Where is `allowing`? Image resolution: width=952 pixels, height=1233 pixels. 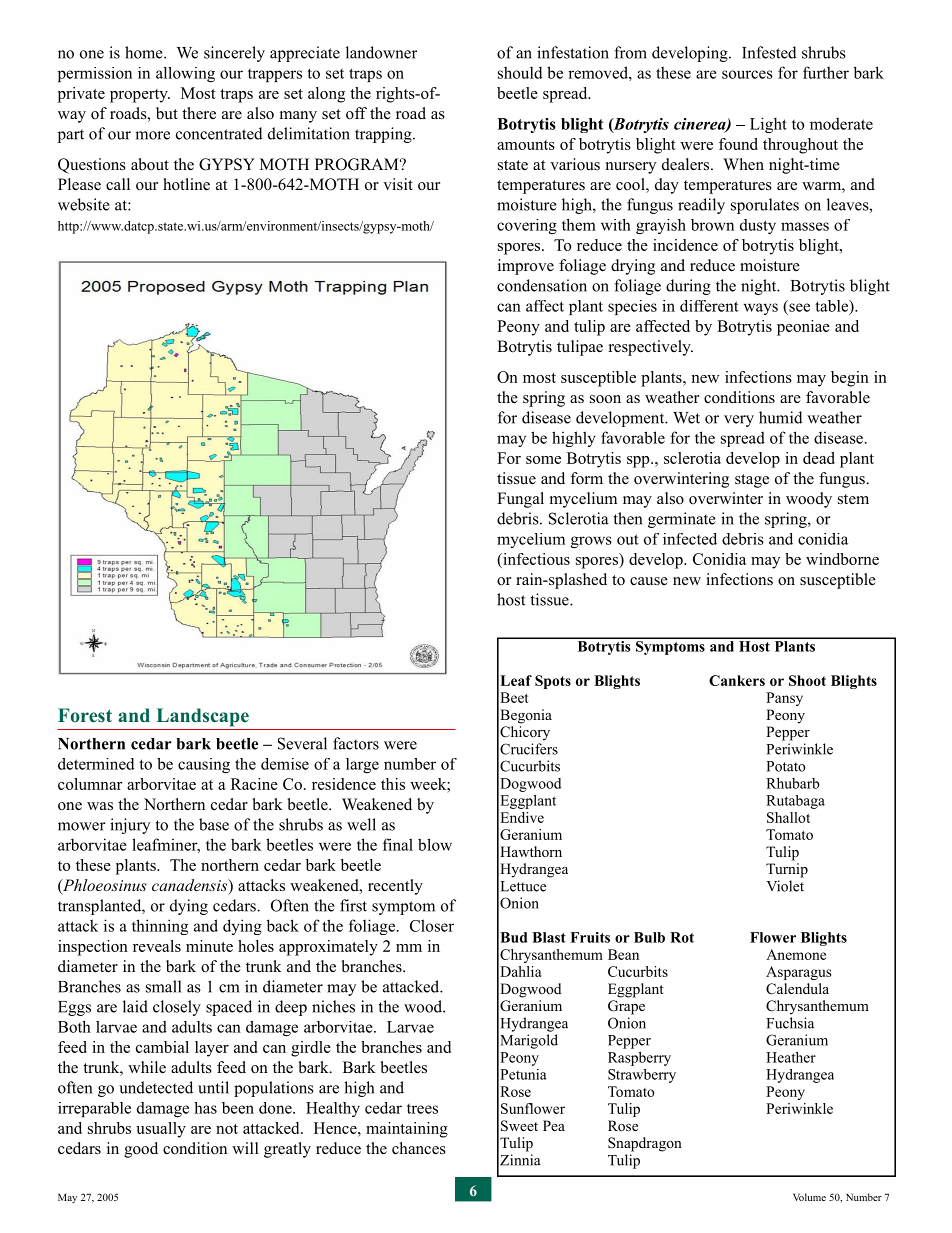
allowing is located at coordinates (185, 74).
